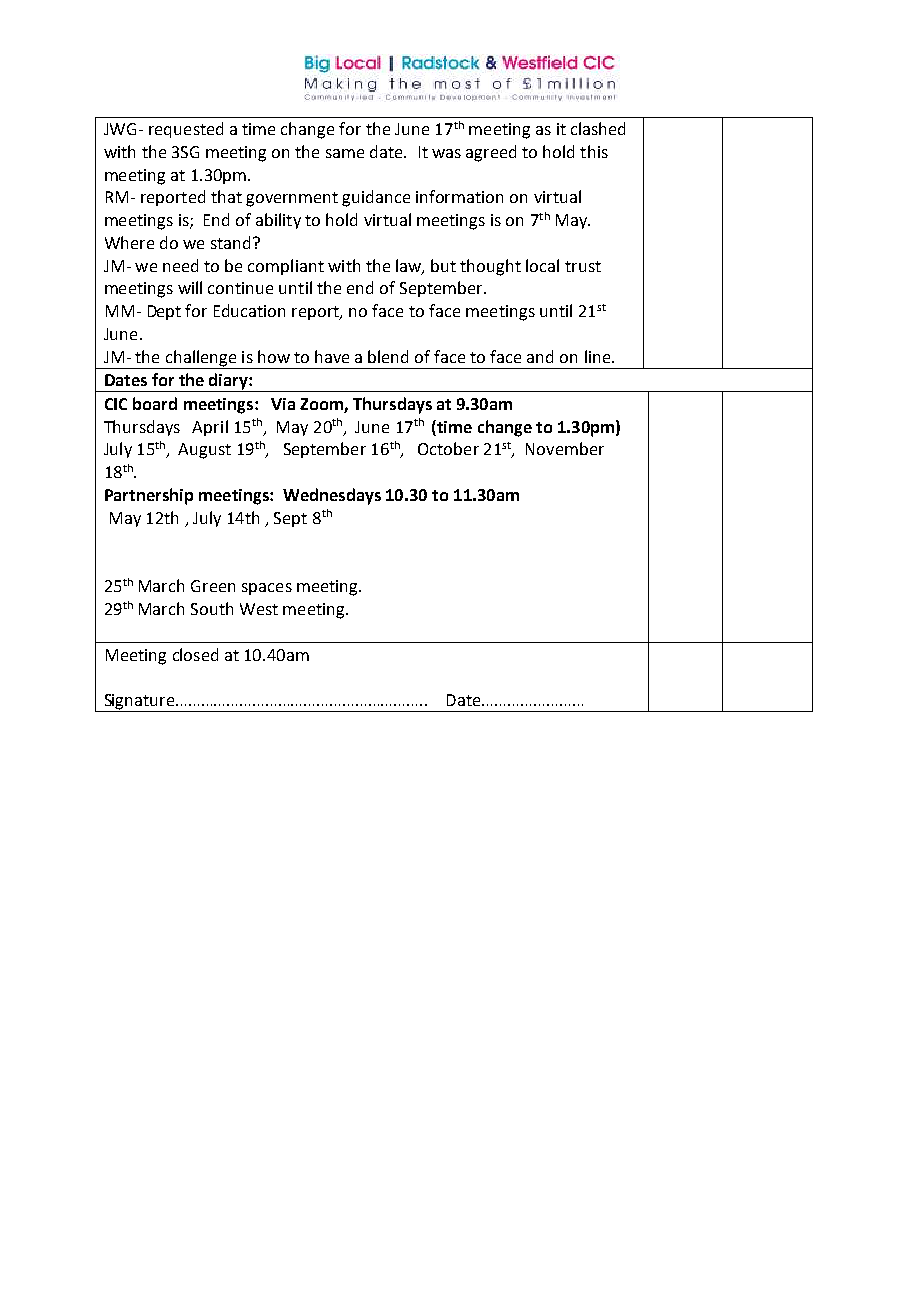 This page has width=924, height=1308. I want to click on Wednesdays, so click(332, 496).
